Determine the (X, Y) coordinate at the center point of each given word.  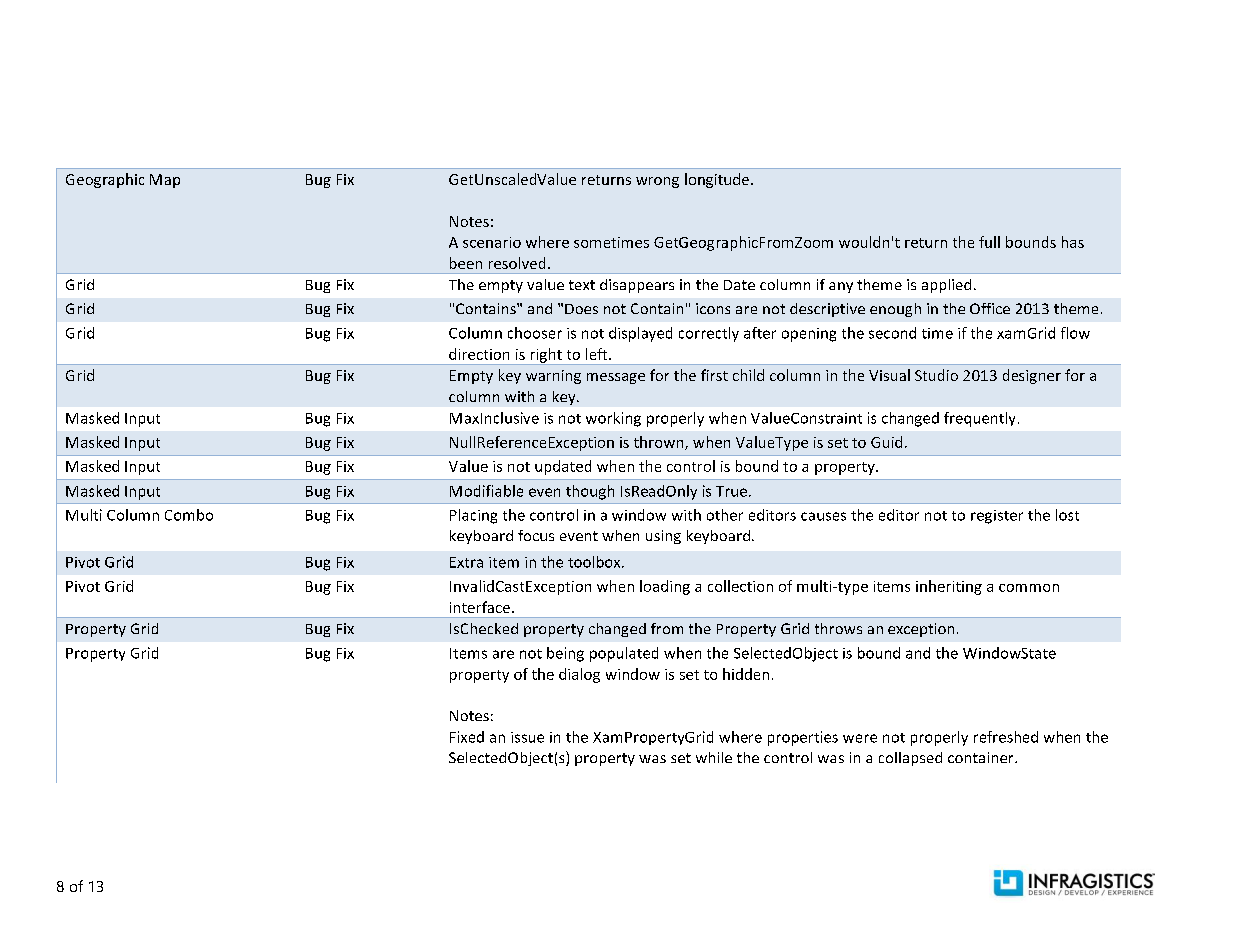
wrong (657, 182)
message (616, 378)
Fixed (467, 737)
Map (165, 181)
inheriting (949, 587)
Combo (189, 515)
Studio (936, 375)
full (989, 242)
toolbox (595, 562)
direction (479, 354)
